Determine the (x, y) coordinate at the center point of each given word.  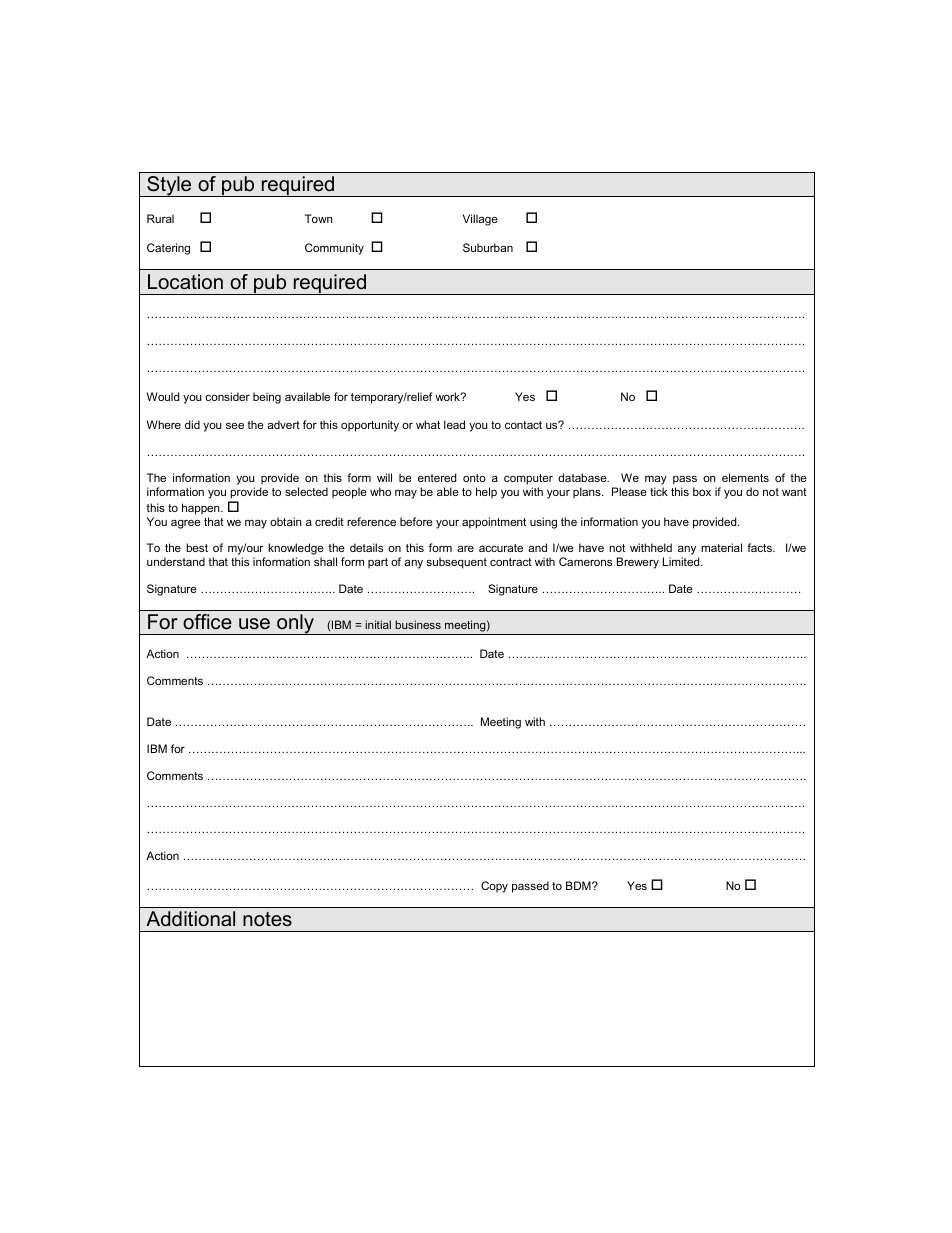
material (721, 547)
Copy (494, 887)
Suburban (488, 247)
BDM (579, 885)
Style (169, 186)
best (197, 547)
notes (267, 919)
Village (480, 220)
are (465, 548)
